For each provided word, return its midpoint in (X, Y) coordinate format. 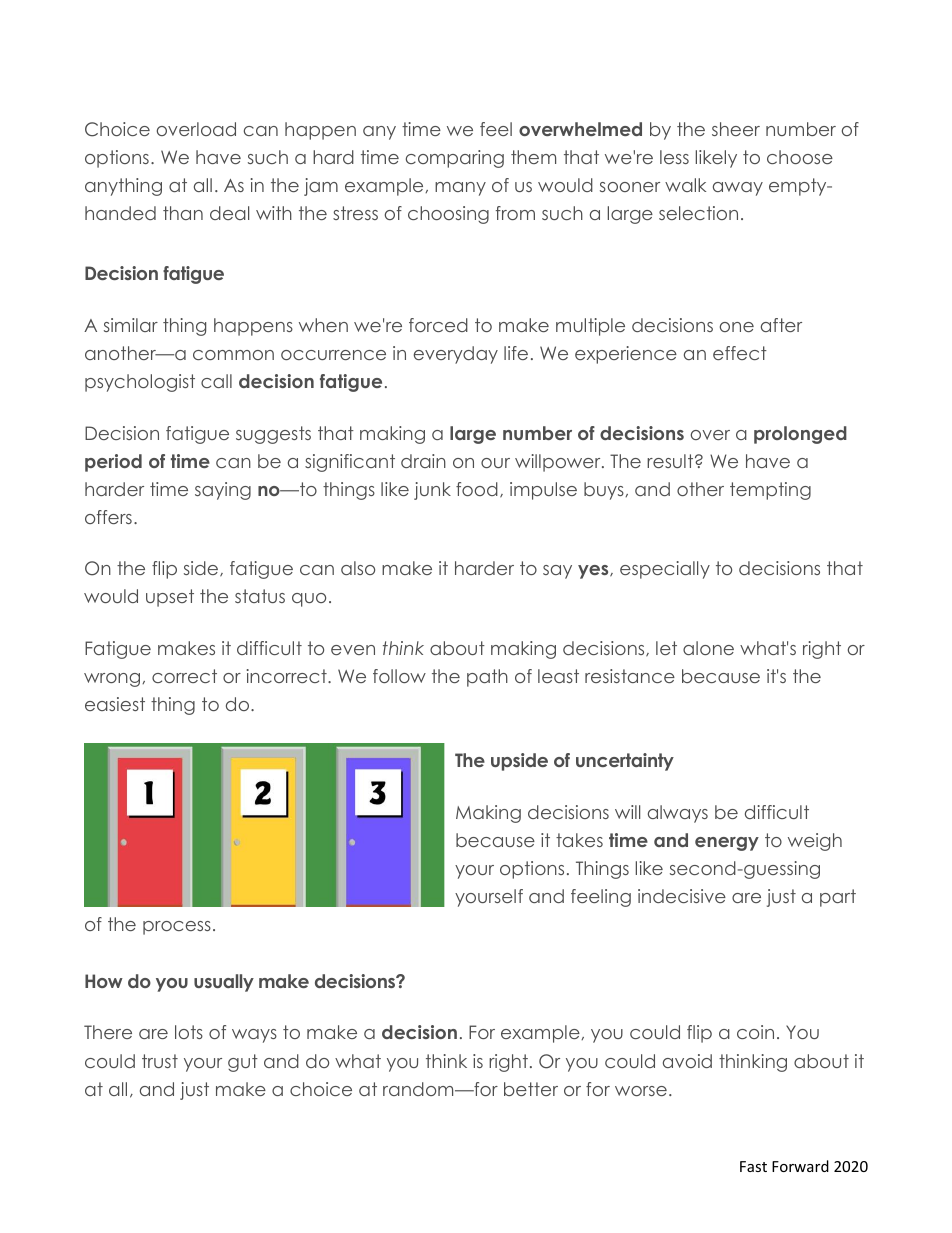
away (738, 189)
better (531, 1089)
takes (579, 840)
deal (229, 213)
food (477, 489)
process (177, 928)
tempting (770, 491)
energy (727, 844)
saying (223, 491)
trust (160, 1061)
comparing (455, 159)
